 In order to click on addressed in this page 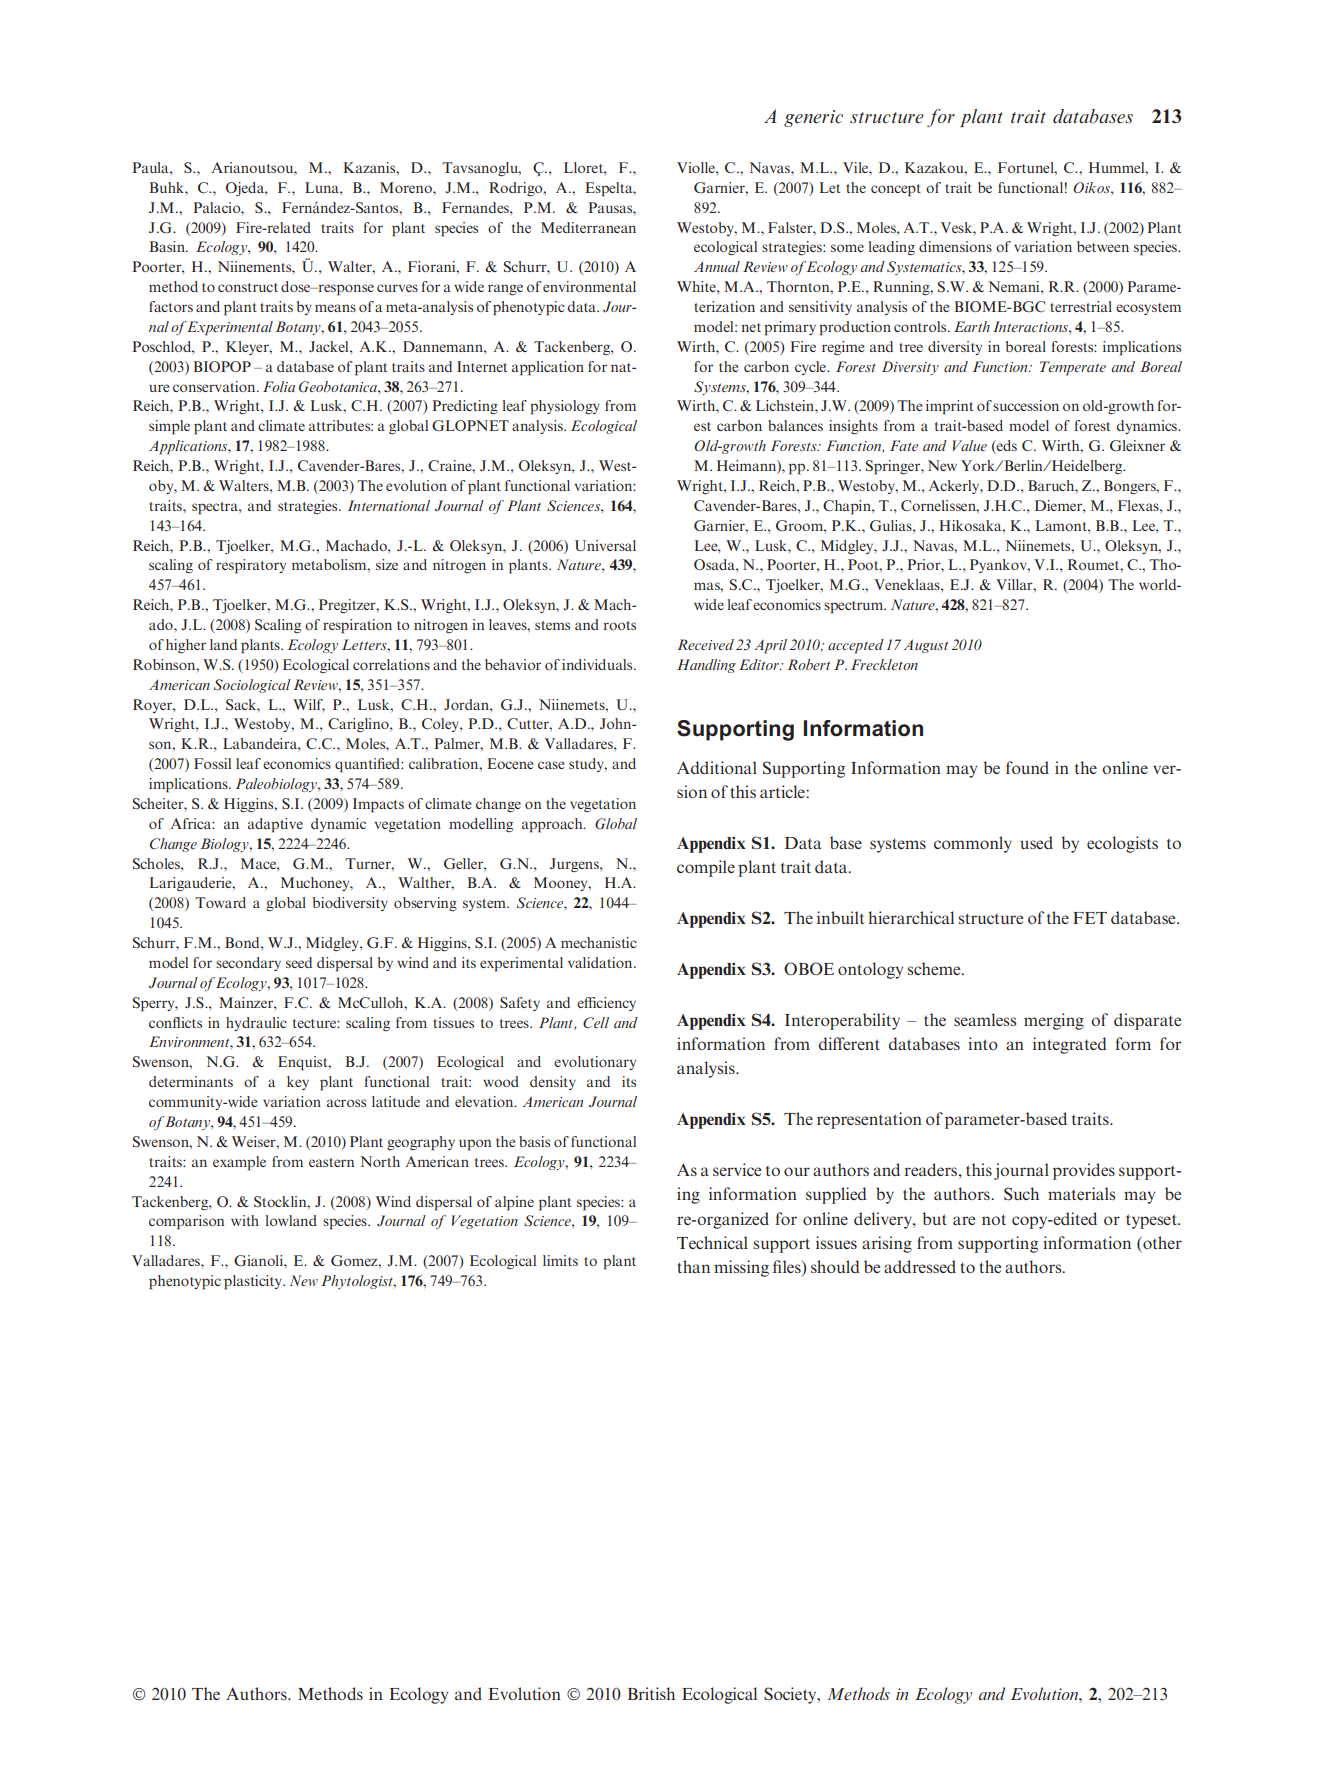, I will do `click(920, 1266)`.
